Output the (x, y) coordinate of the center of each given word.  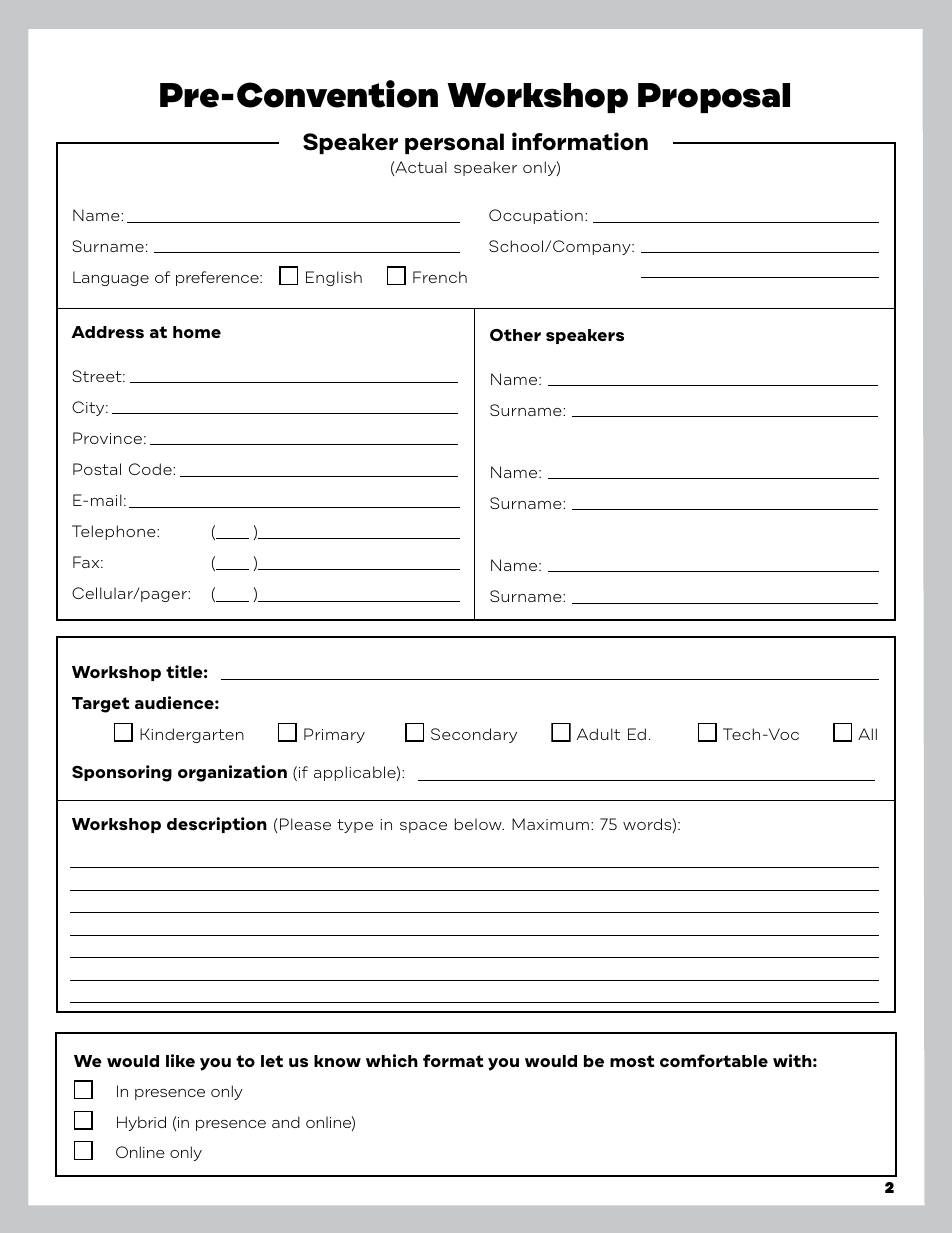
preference (218, 278)
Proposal (714, 98)
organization (232, 773)
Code (151, 469)
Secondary (474, 735)
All (867, 734)
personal (454, 143)
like (180, 1060)
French (440, 277)
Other (515, 335)
